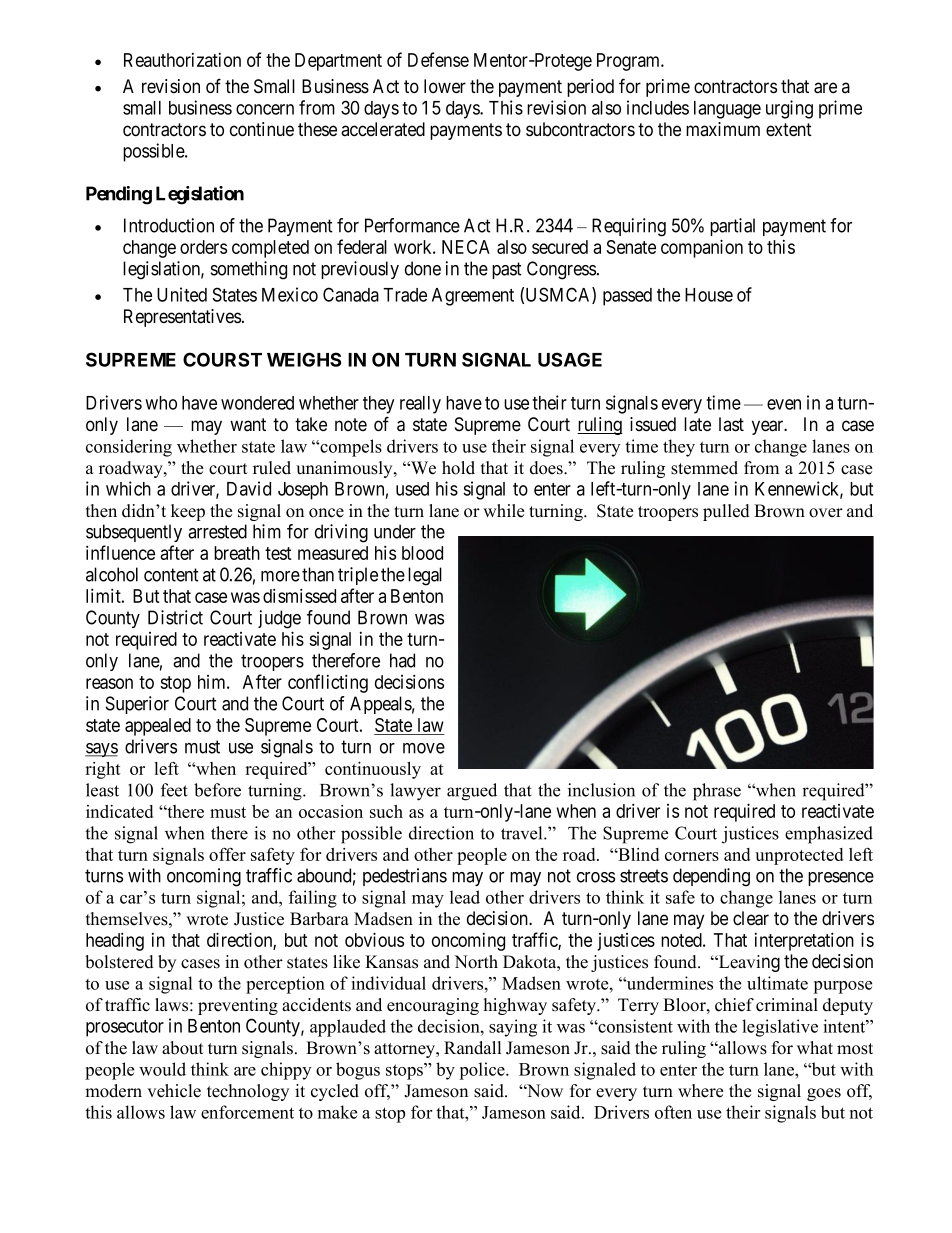 Image resolution: width=952 pixels, height=1233 pixels. What do you see at coordinates (709, 295) in the screenshot?
I see `House` at bounding box center [709, 295].
